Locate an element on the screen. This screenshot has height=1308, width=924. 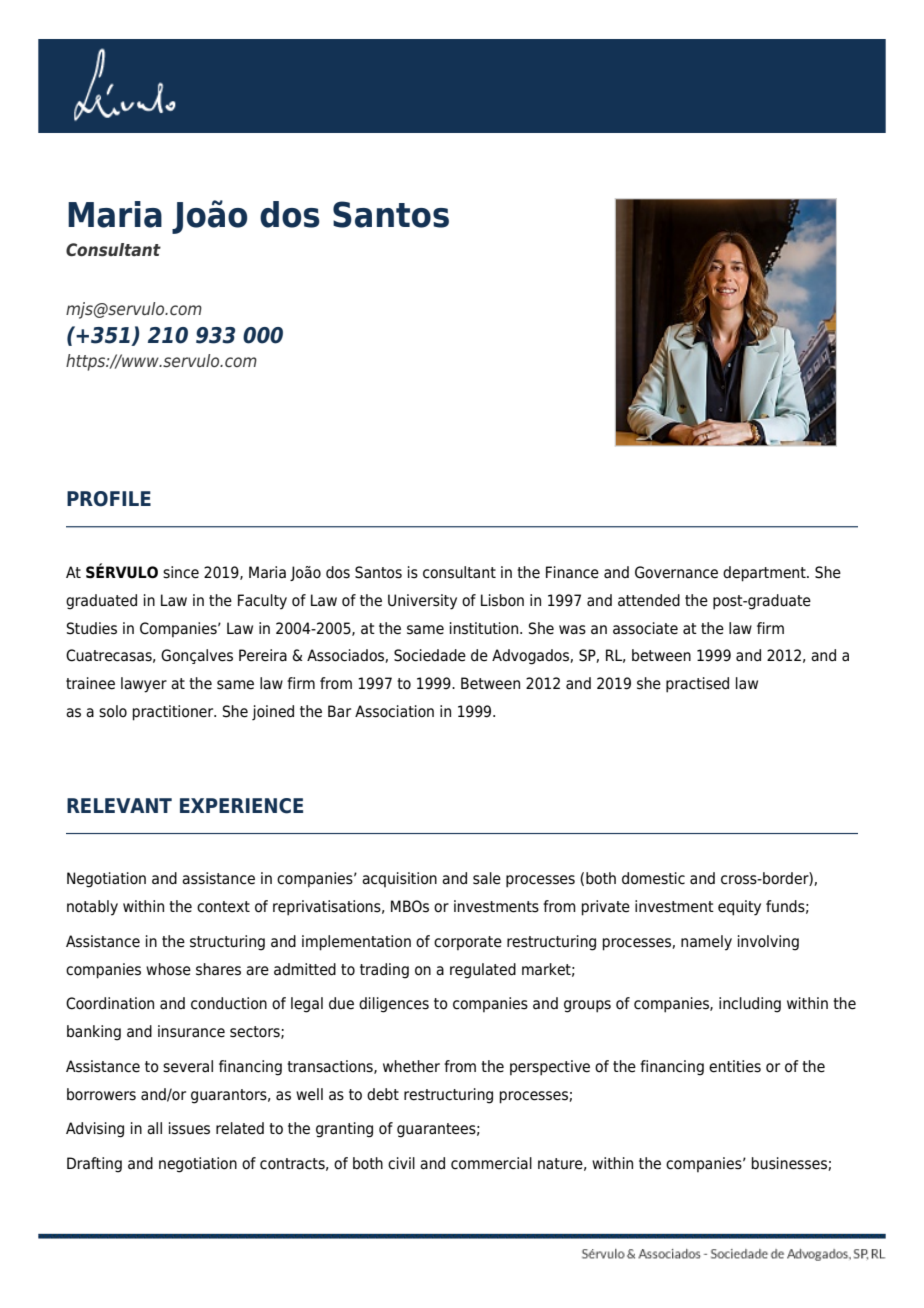
Governance is located at coordinates (676, 572).
